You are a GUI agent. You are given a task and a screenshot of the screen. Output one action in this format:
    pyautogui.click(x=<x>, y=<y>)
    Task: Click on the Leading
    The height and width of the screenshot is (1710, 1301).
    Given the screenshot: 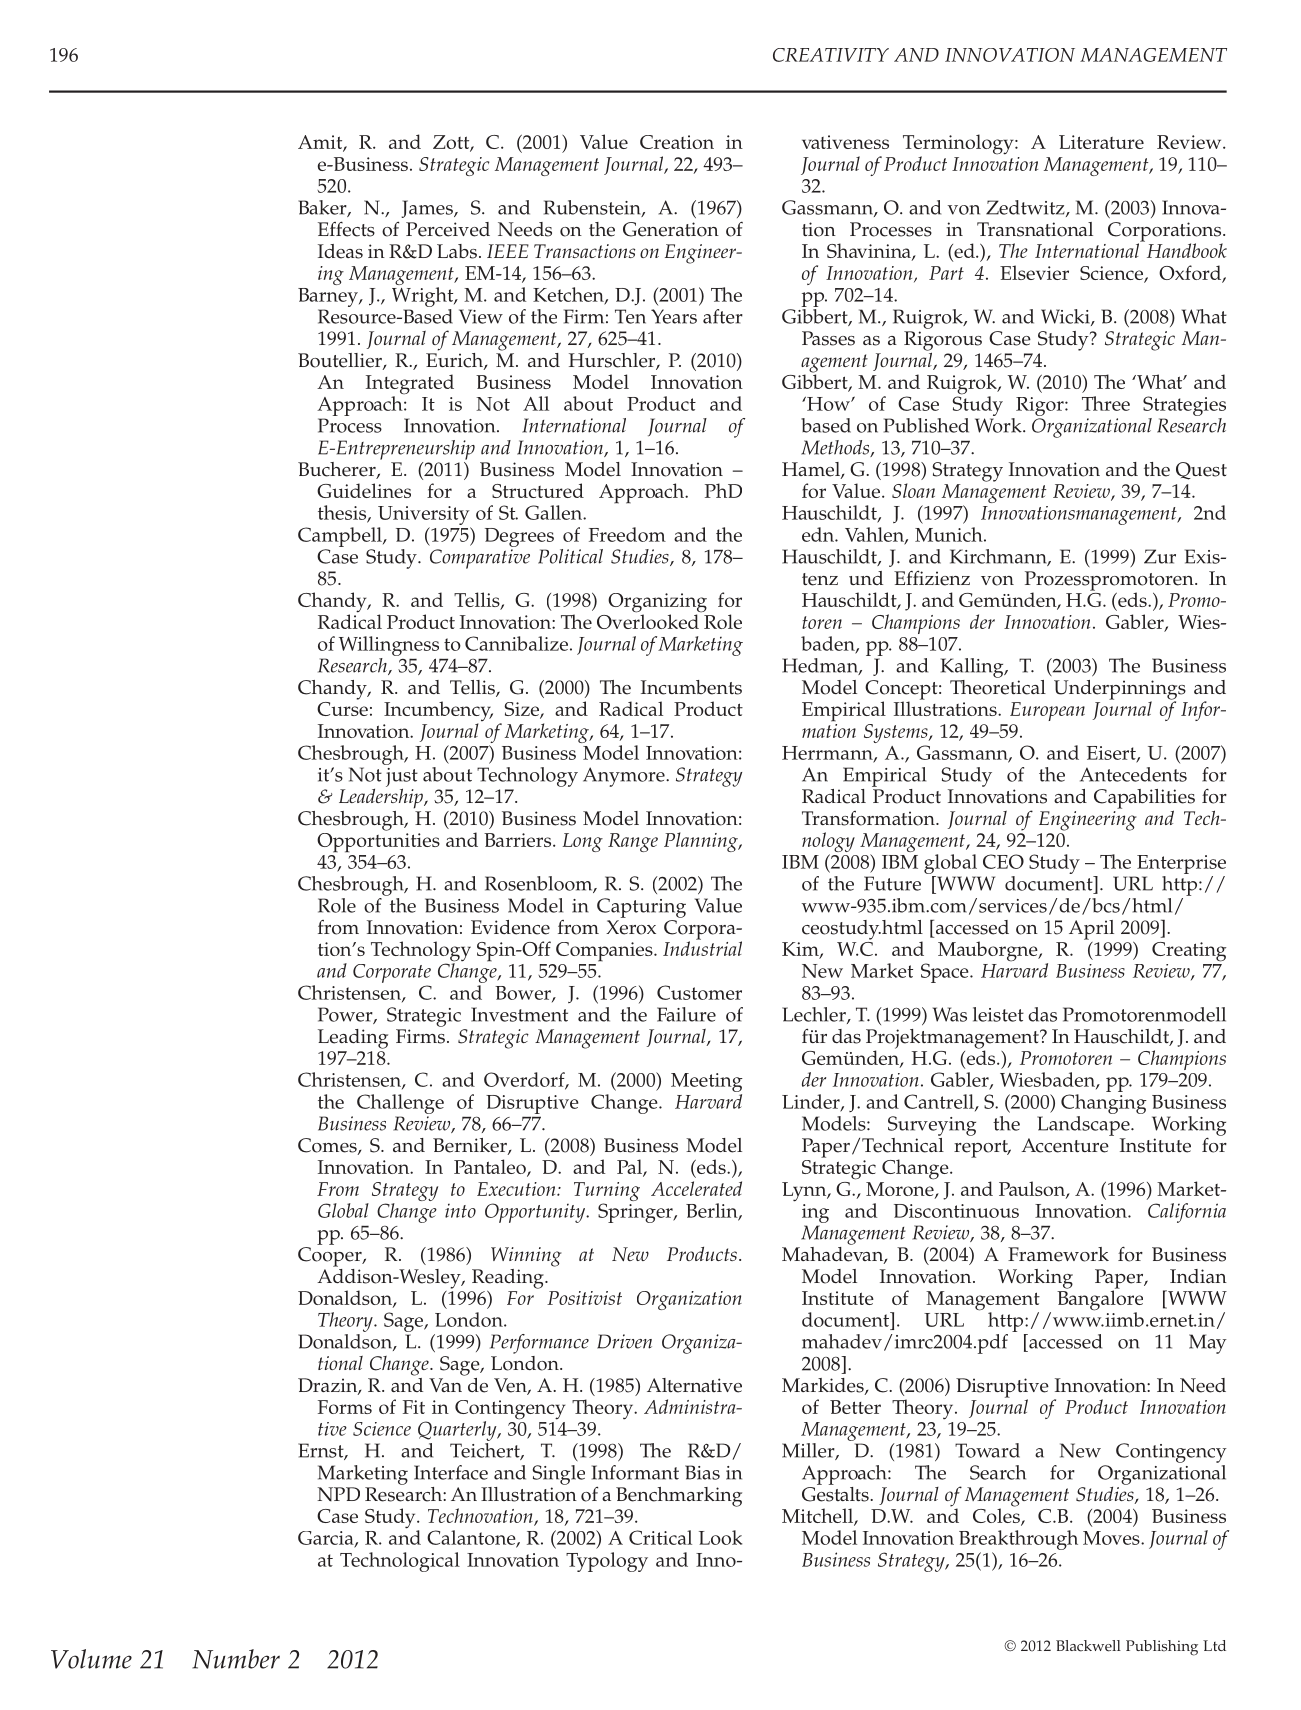 What is the action you would take?
    pyautogui.click(x=353, y=1039)
